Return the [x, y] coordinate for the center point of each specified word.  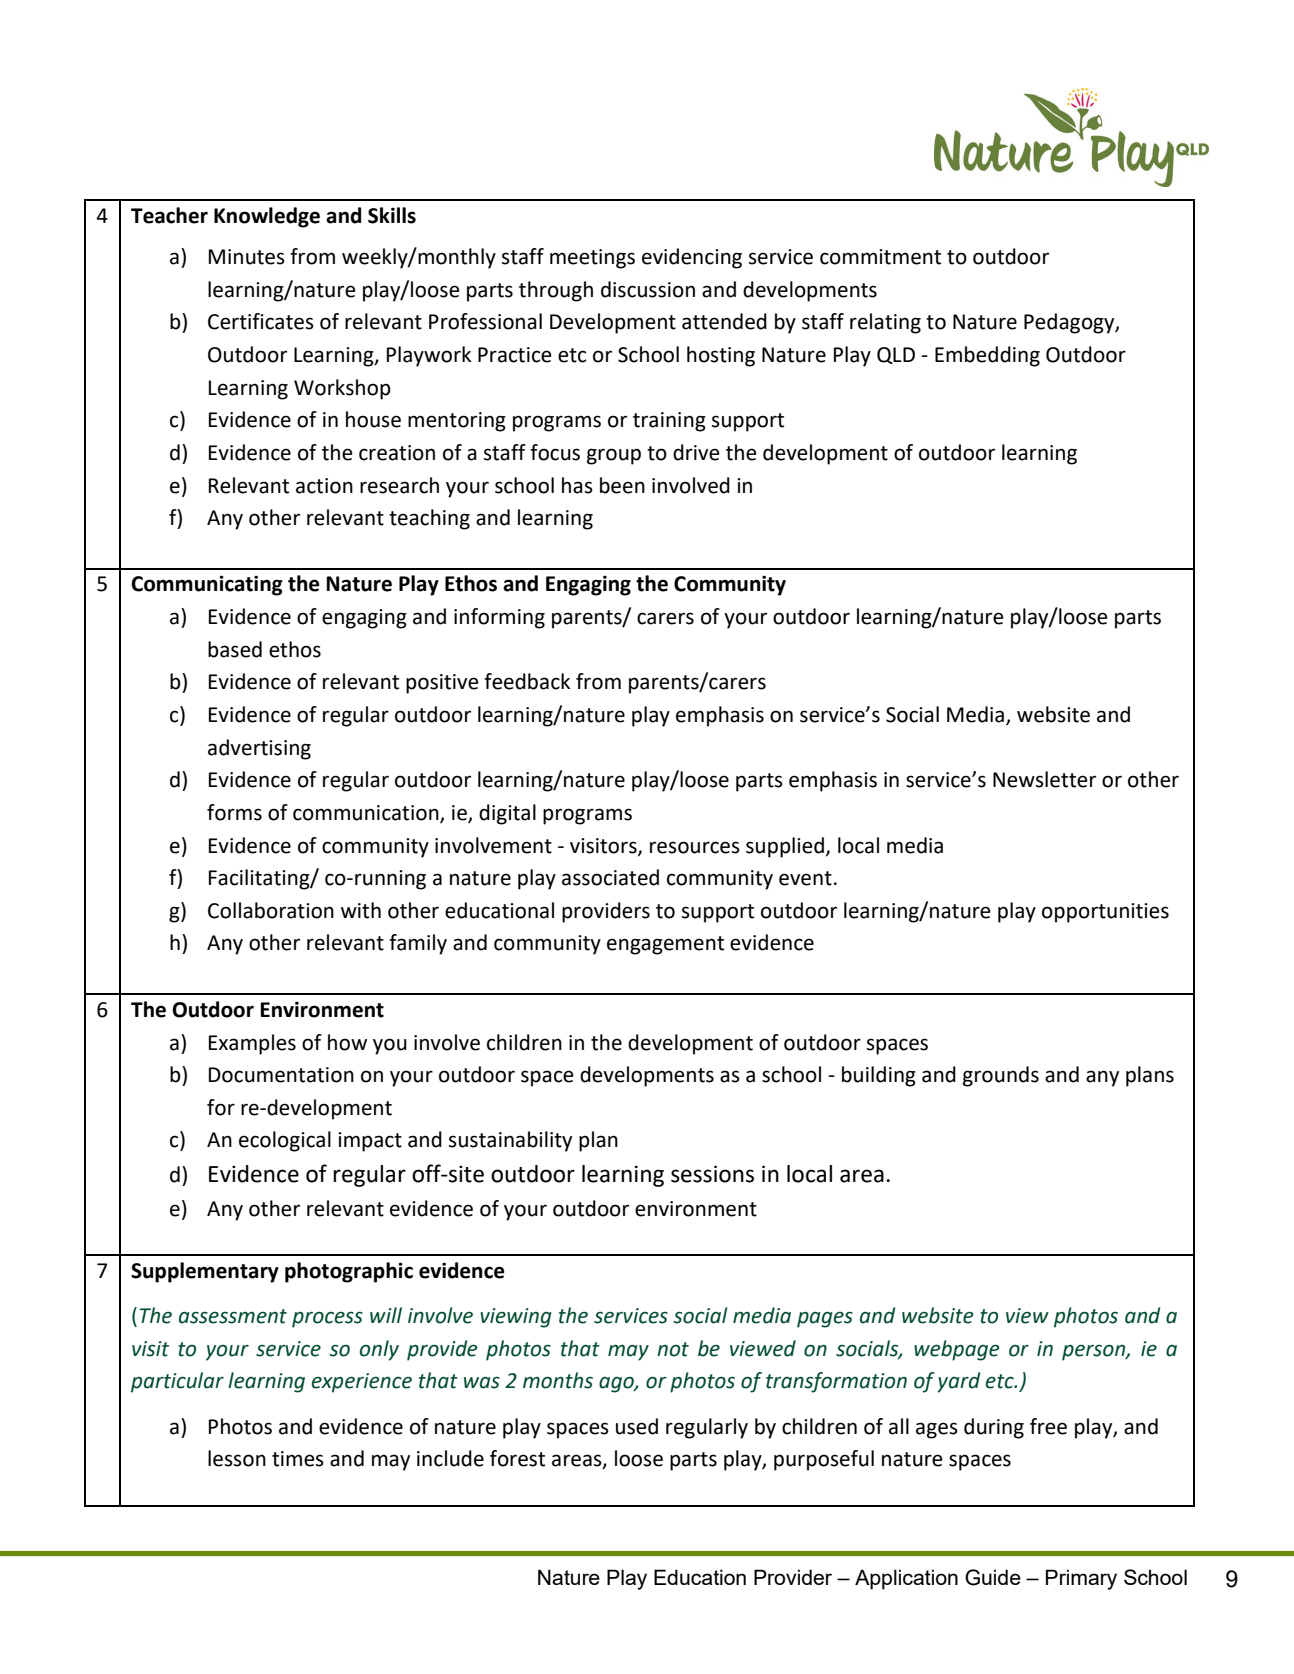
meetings [592, 259]
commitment [880, 257]
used [637, 1426]
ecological [285, 1141]
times [298, 1459]
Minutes [247, 257]
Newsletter [1044, 779]
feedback [527, 681]
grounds [1001, 1076]
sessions [712, 1174]
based [235, 649]
